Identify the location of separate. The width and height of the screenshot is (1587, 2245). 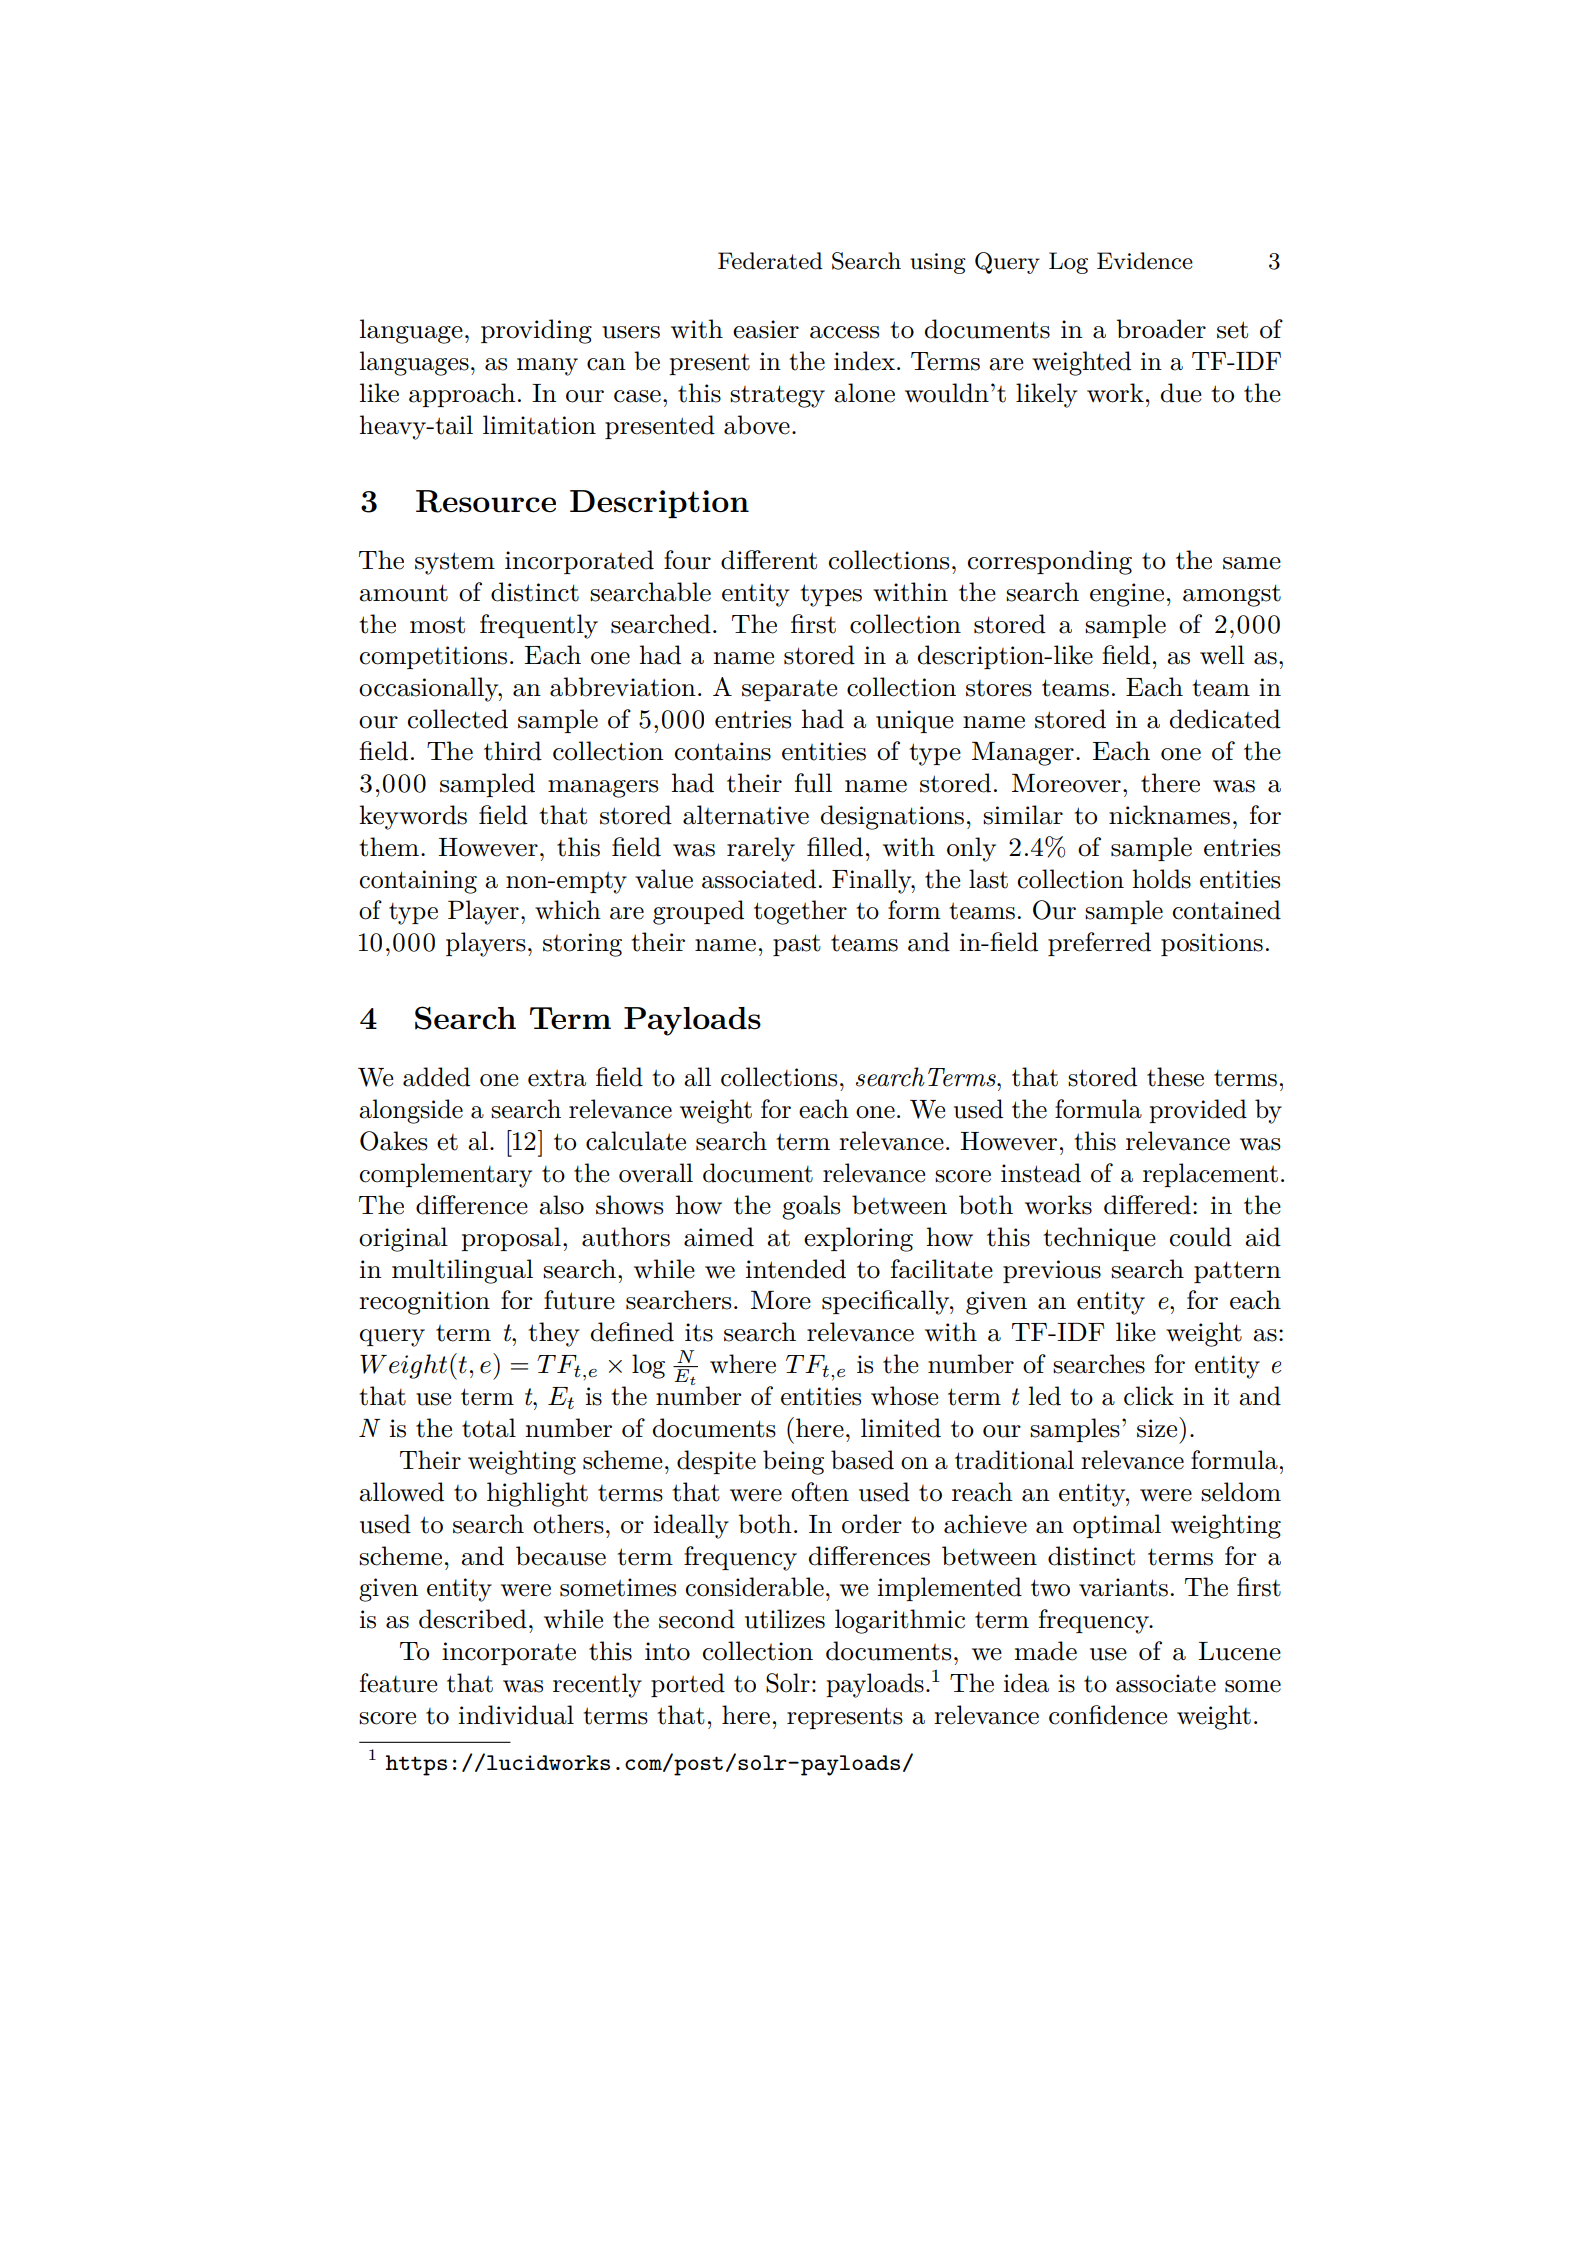
(789, 690).
